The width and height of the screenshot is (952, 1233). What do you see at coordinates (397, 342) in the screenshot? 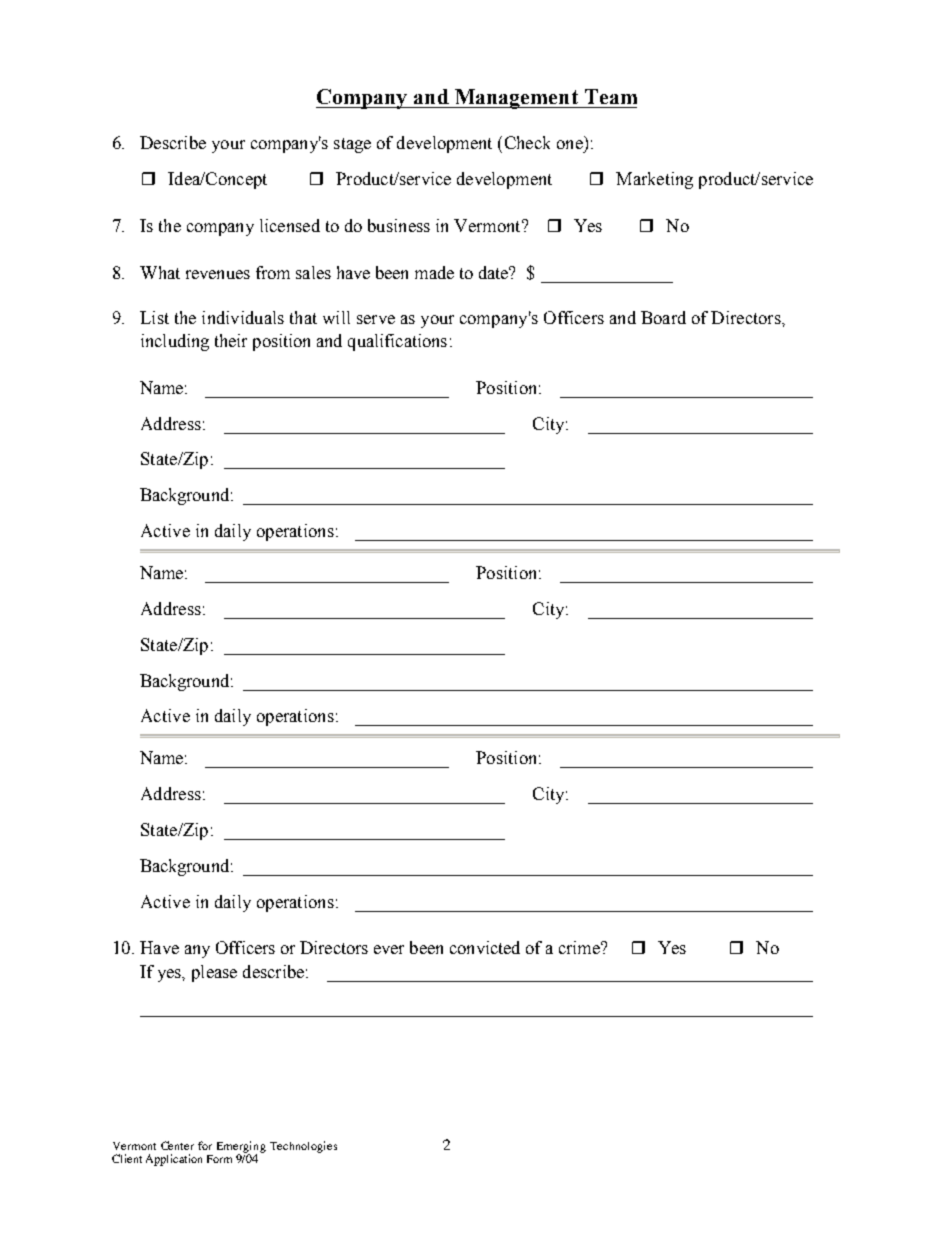
I see `qualifications` at bounding box center [397, 342].
